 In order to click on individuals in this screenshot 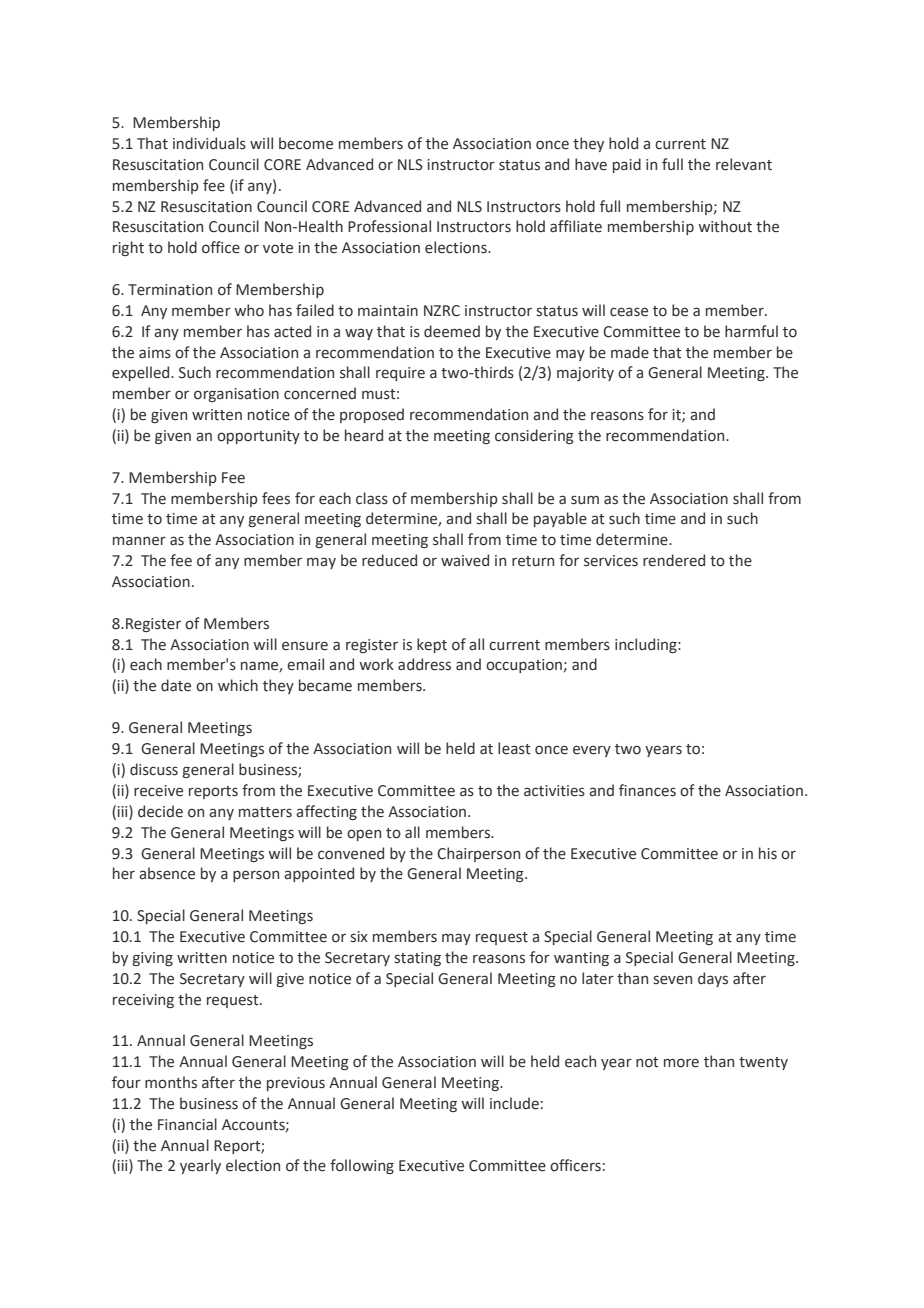, I will do `click(209, 143)`.
